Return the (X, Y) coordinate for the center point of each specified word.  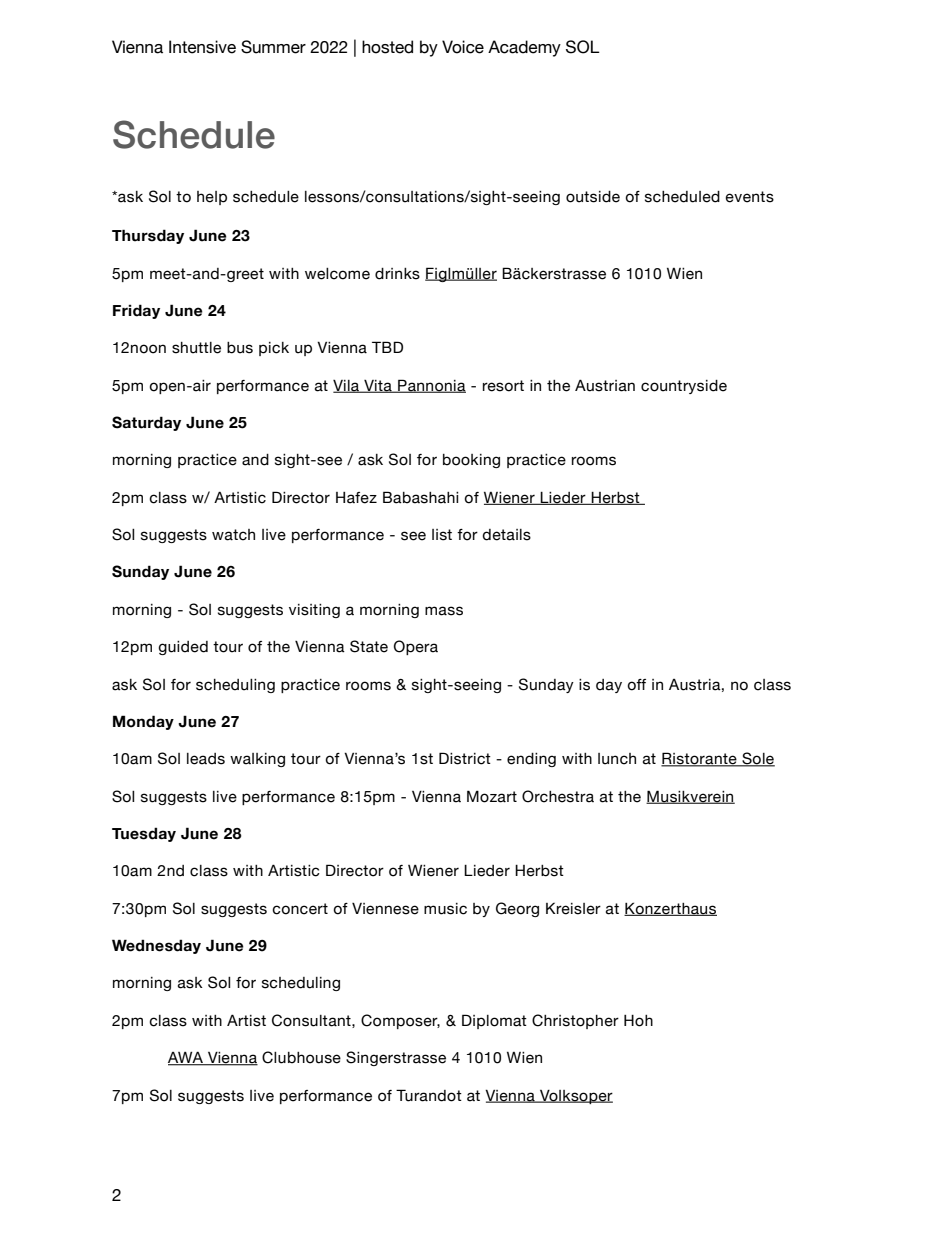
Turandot (429, 1095)
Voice (463, 47)
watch (233, 535)
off (636, 685)
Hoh (638, 1020)
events (750, 197)
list (442, 535)
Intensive (202, 47)
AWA (186, 1058)
